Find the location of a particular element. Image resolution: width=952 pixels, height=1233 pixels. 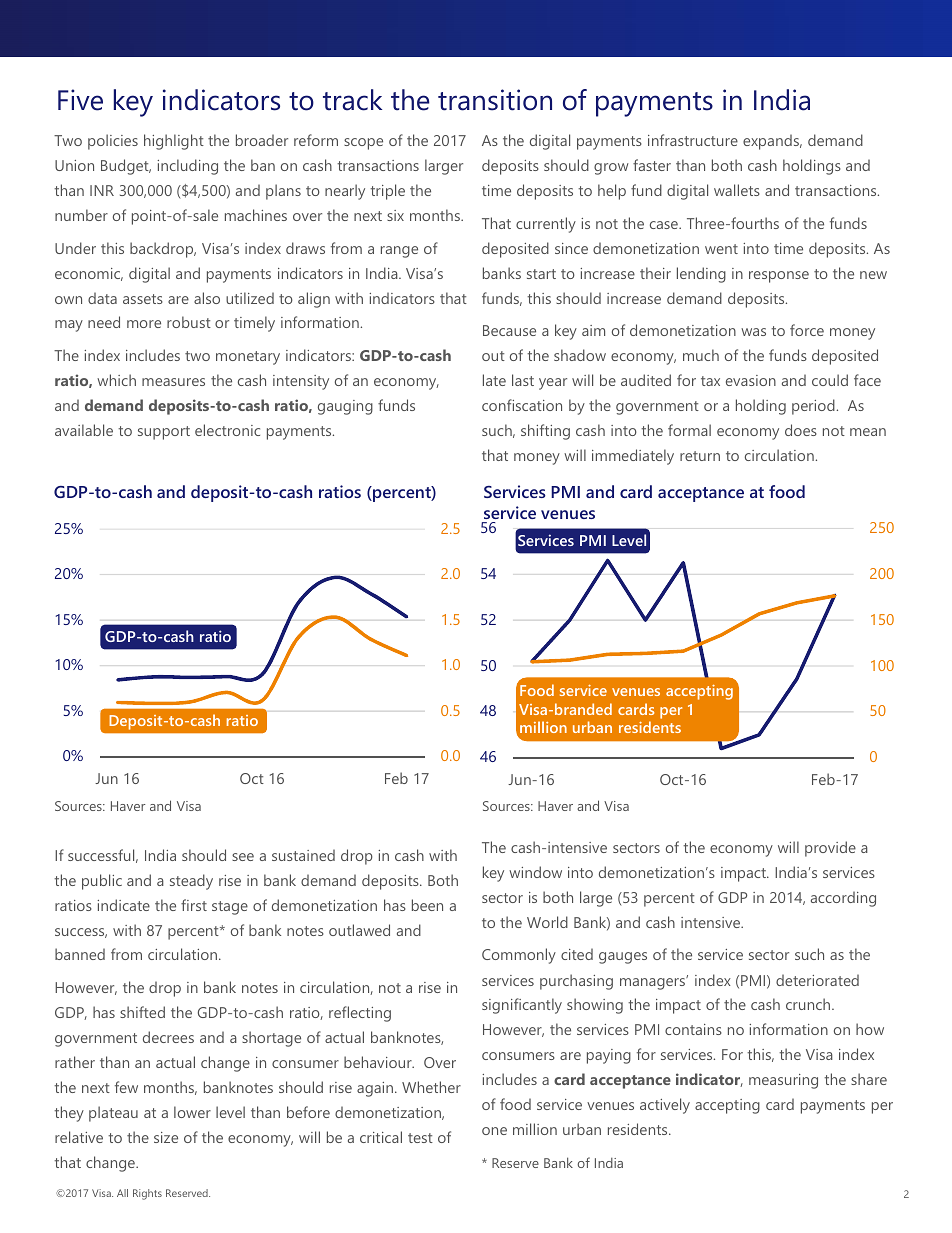

immediately is located at coordinates (633, 457).
